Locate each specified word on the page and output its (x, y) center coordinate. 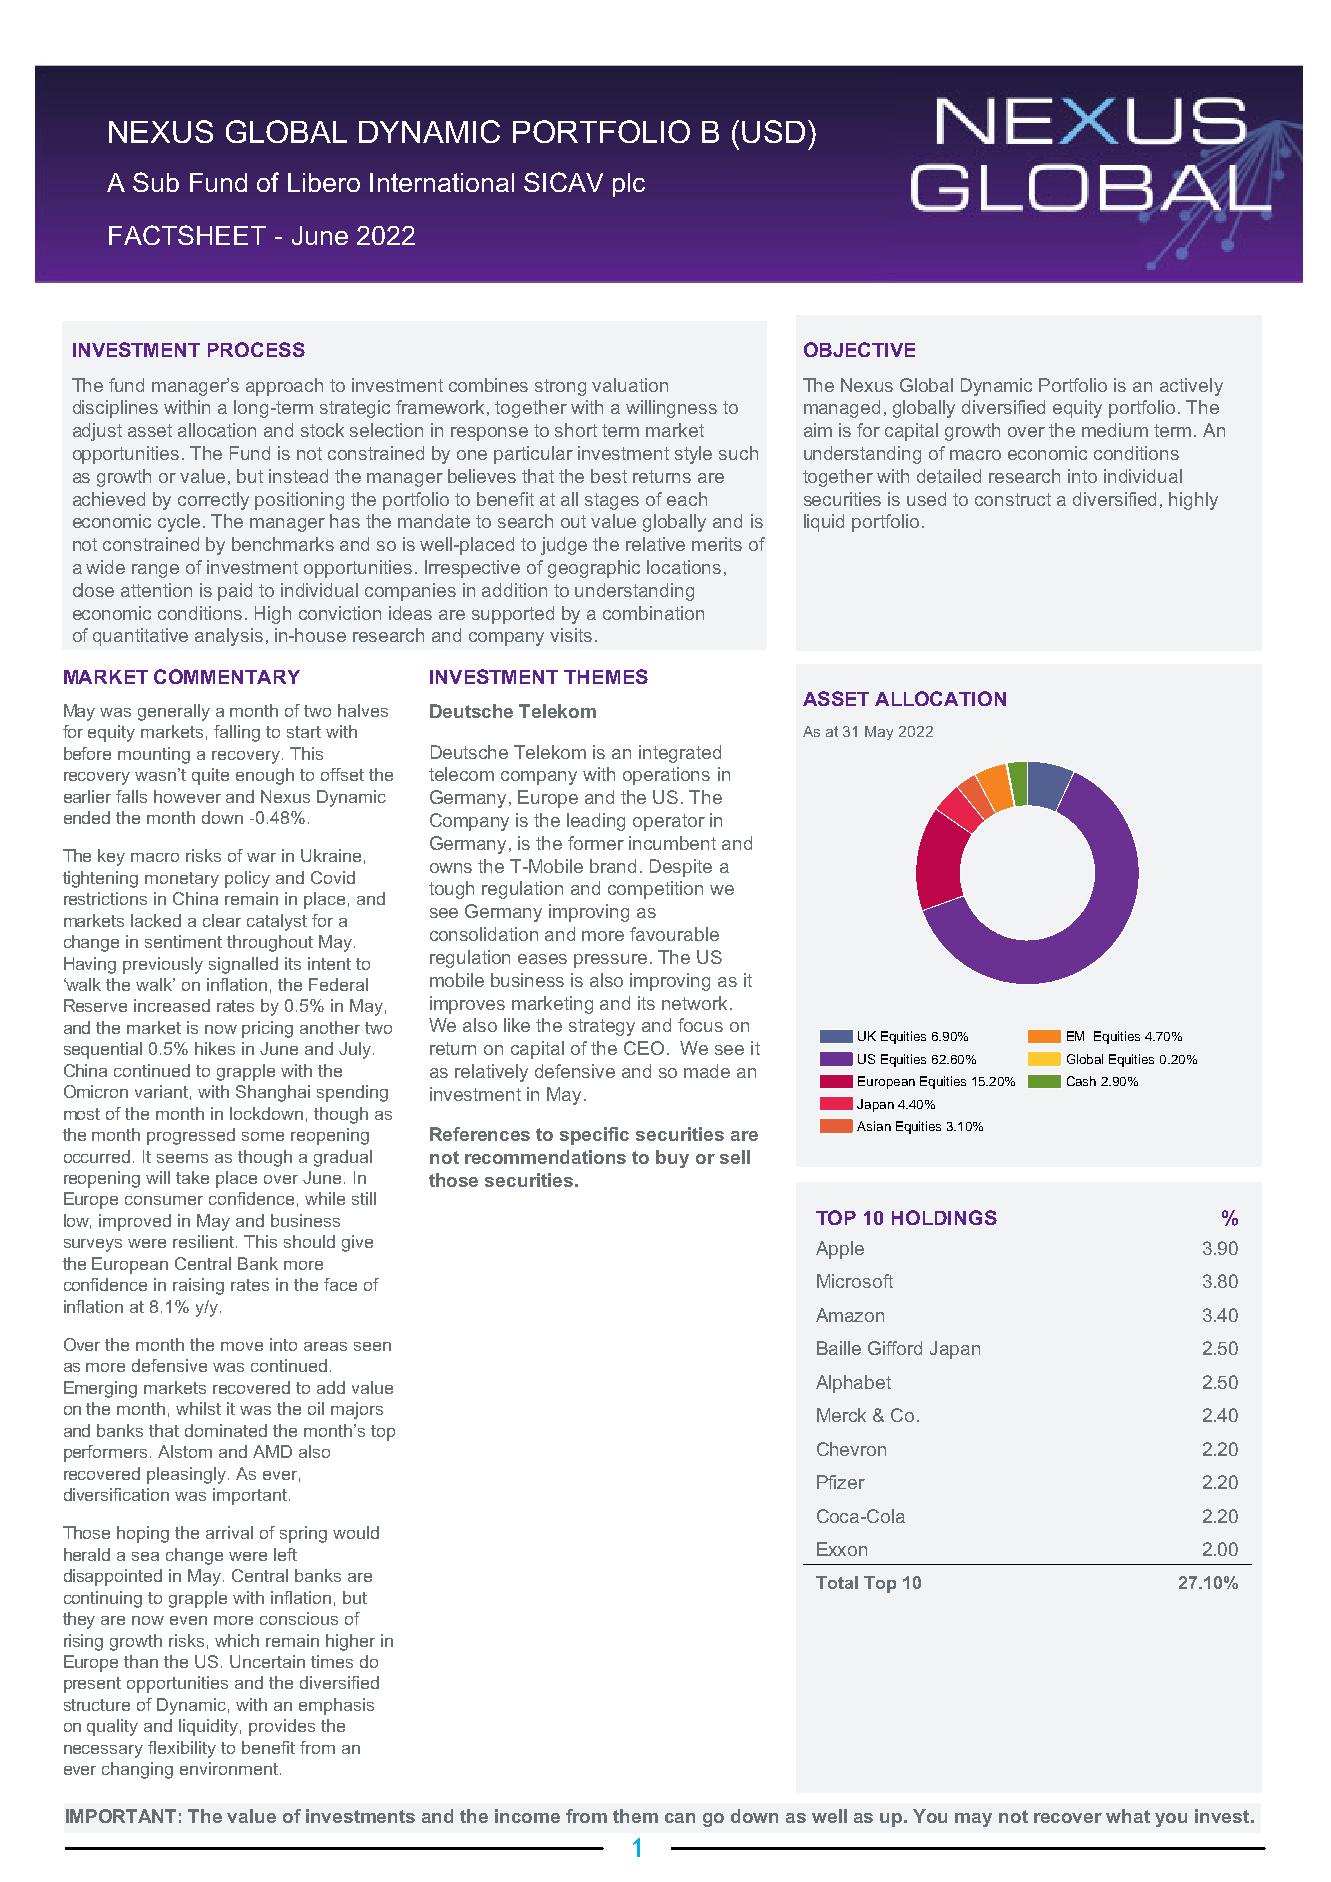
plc (629, 185)
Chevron (851, 1449)
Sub (156, 182)
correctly (213, 501)
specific (594, 1136)
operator (669, 822)
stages (612, 501)
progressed (191, 1136)
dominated (226, 1430)
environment (229, 1768)
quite (210, 776)
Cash (1081, 1081)
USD (773, 131)
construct (1013, 499)
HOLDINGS (944, 1217)
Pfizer (841, 1482)
